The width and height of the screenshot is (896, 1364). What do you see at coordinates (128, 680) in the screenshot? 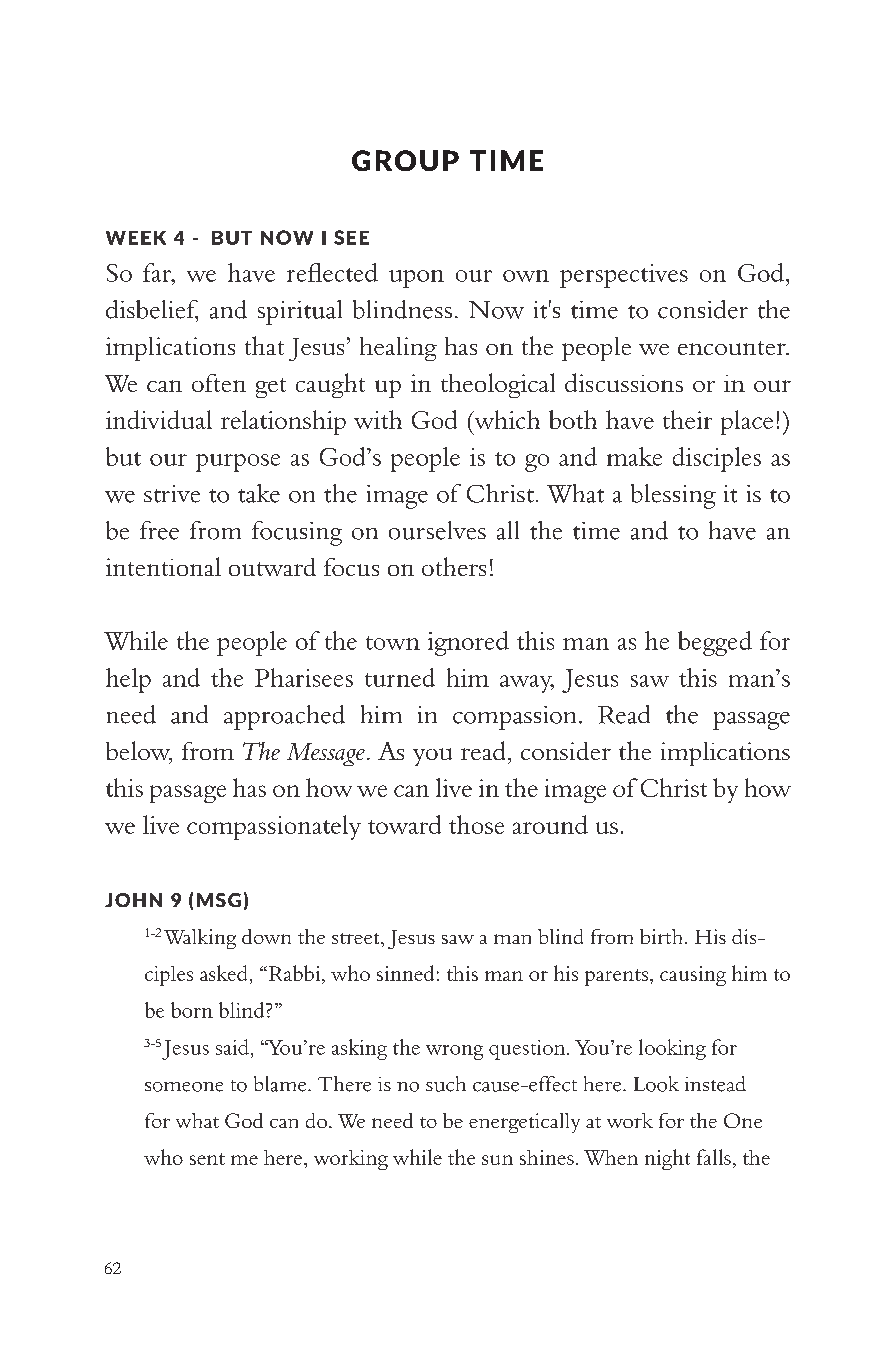
I see `help` at bounding box center [128, 680].
